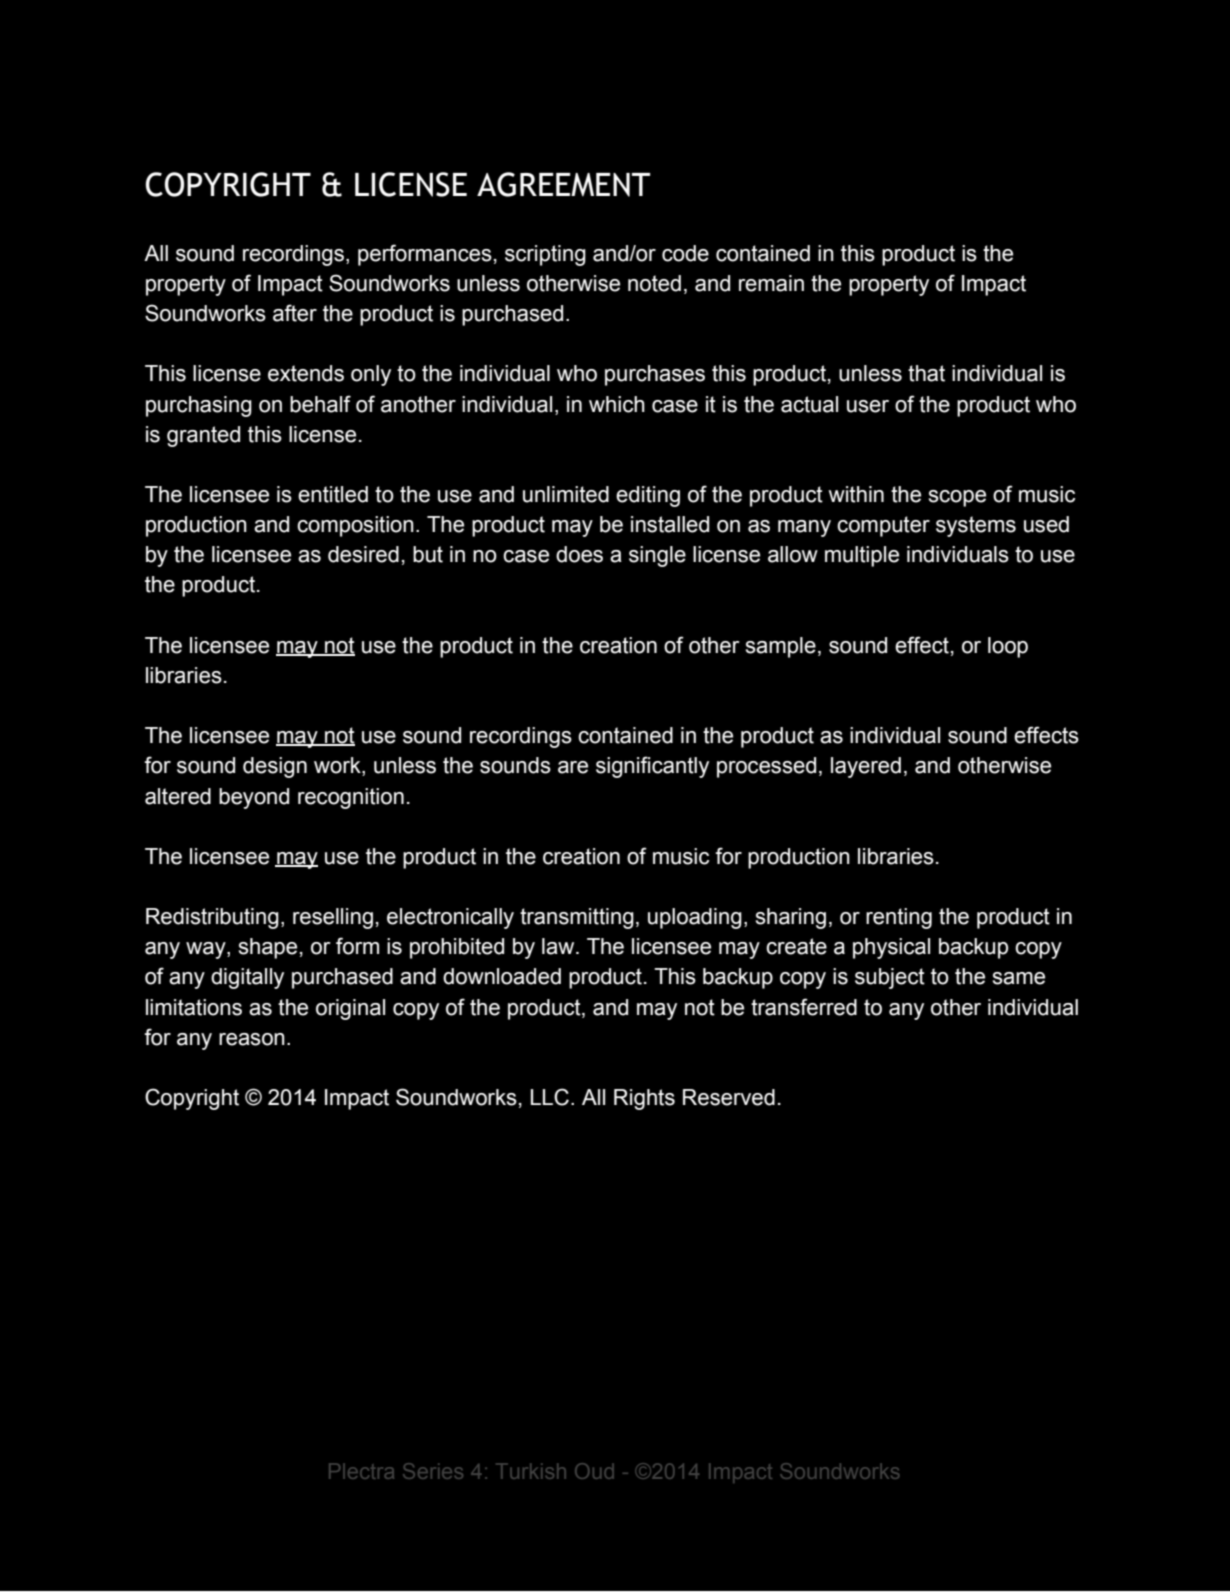 Image resolution: width=1230 pixels, height=1592 pixels. What do you see at coordinates (1008, 647) in the screenshot?
I see `loop` at bounding box center [1008, 647].
